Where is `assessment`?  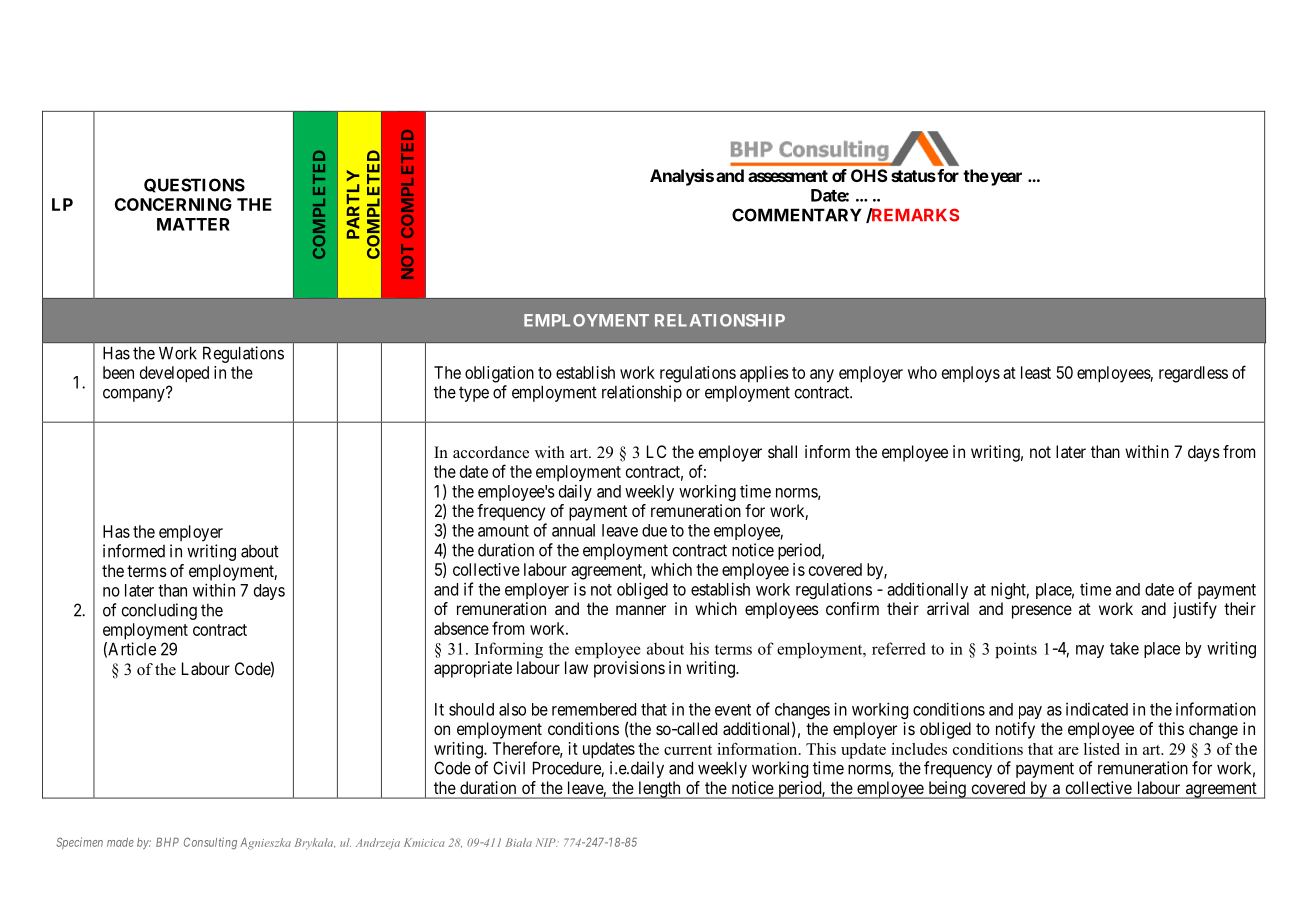
assessment is located at coordinates (788, 176).
